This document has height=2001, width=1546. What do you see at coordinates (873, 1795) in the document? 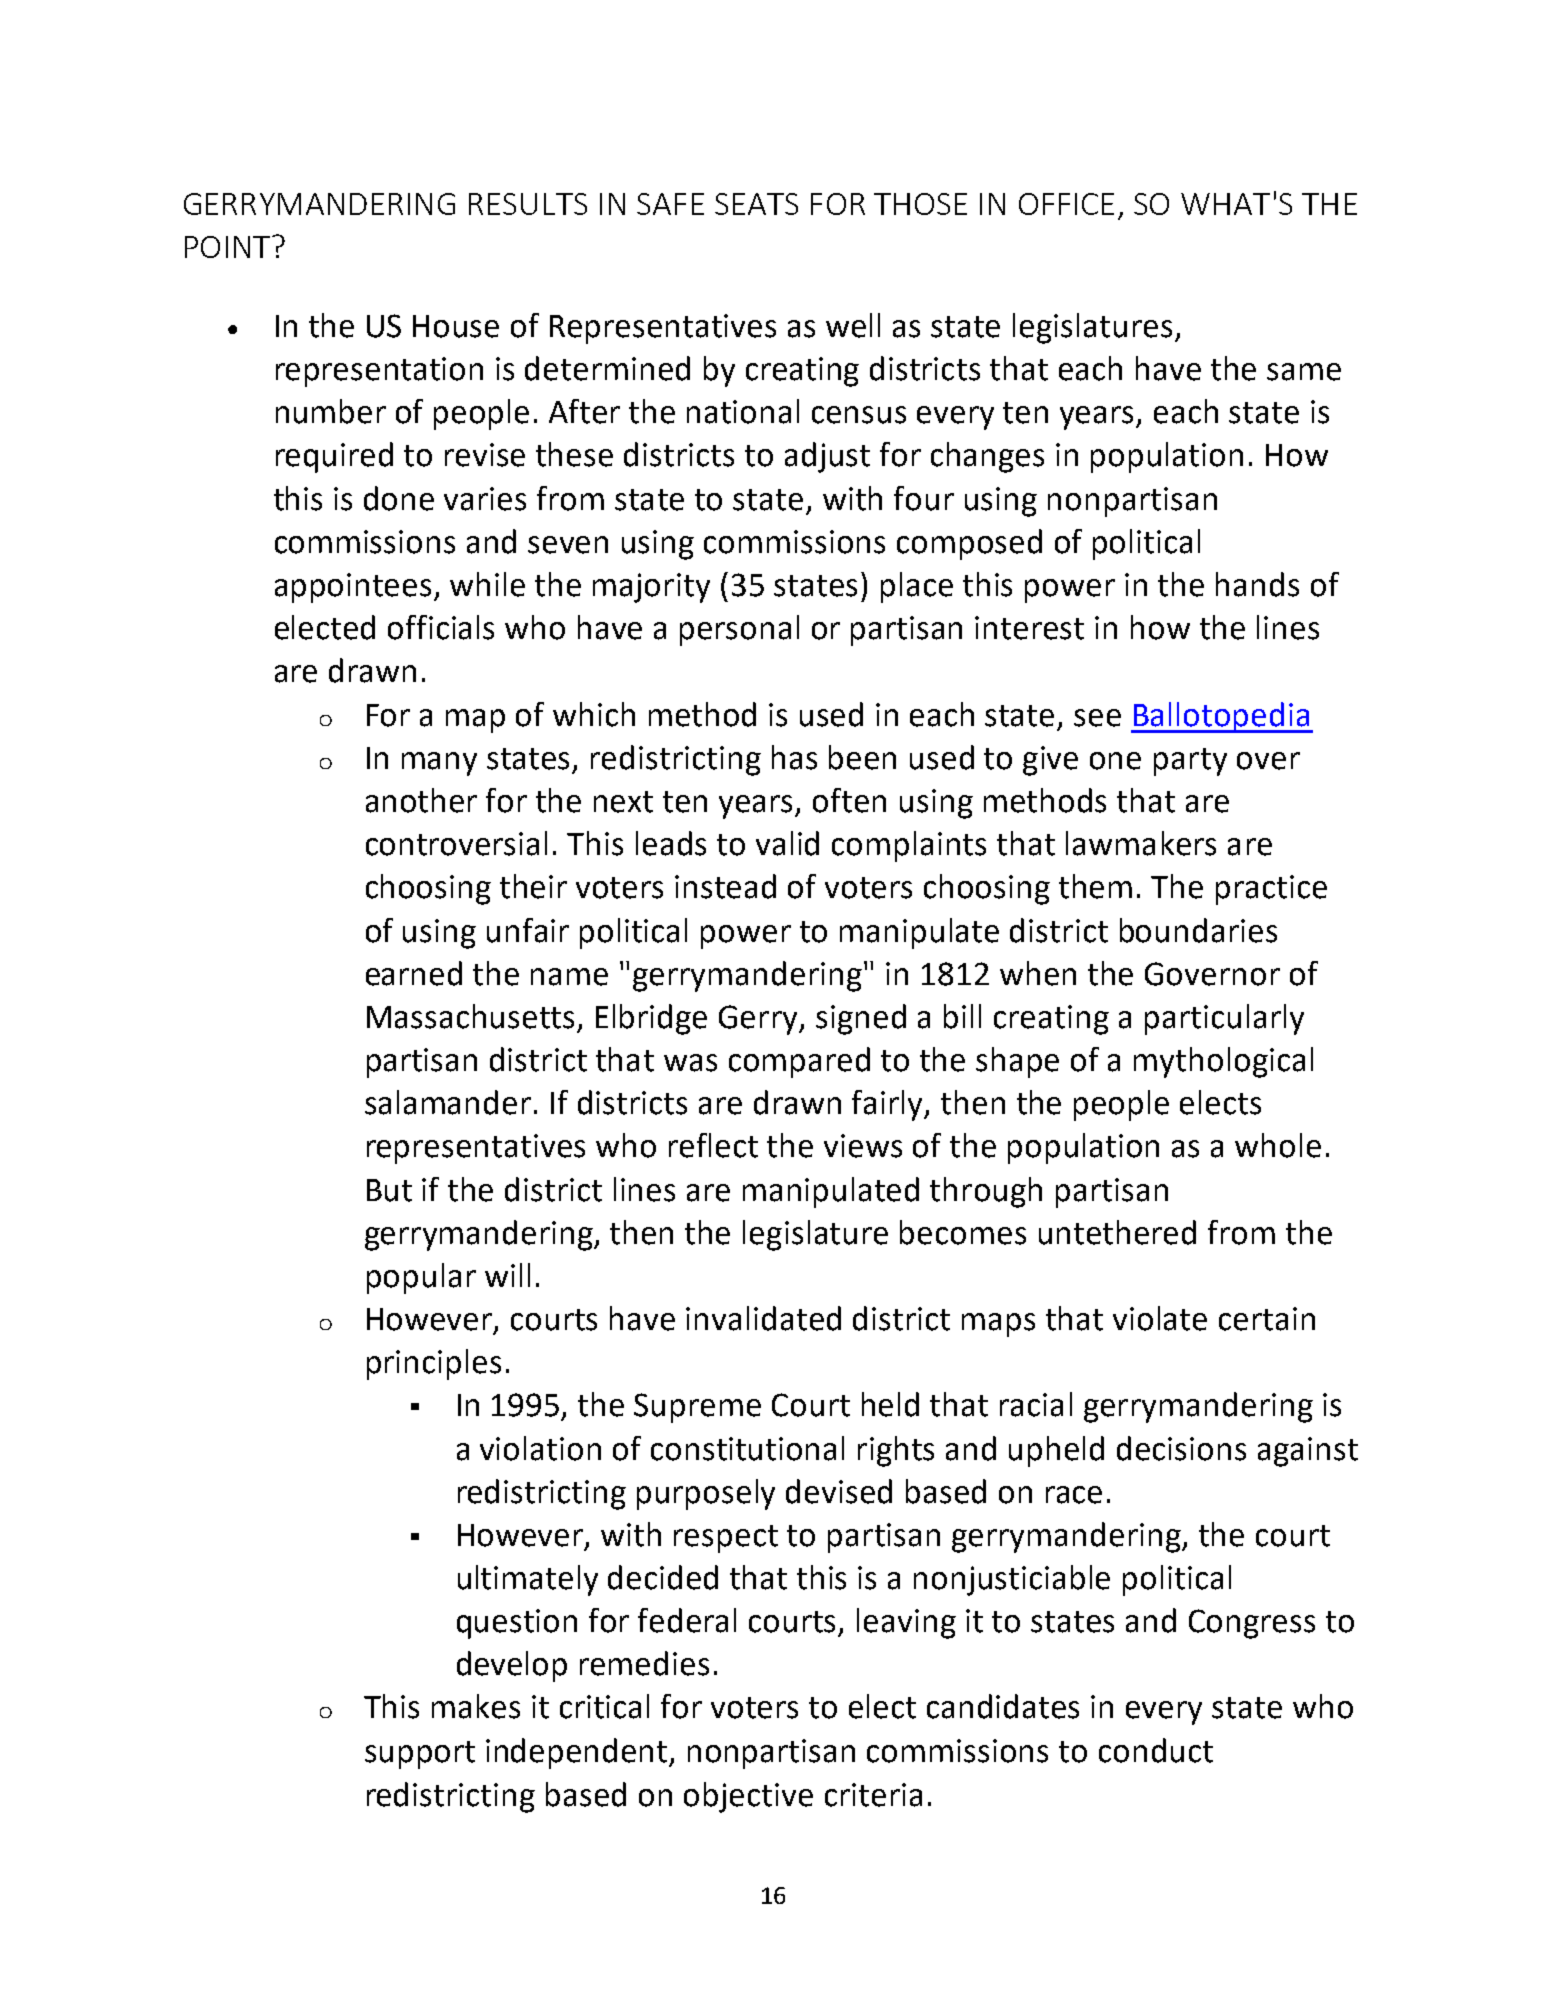
I see `criteria` at bounding box center [873, 1795].
